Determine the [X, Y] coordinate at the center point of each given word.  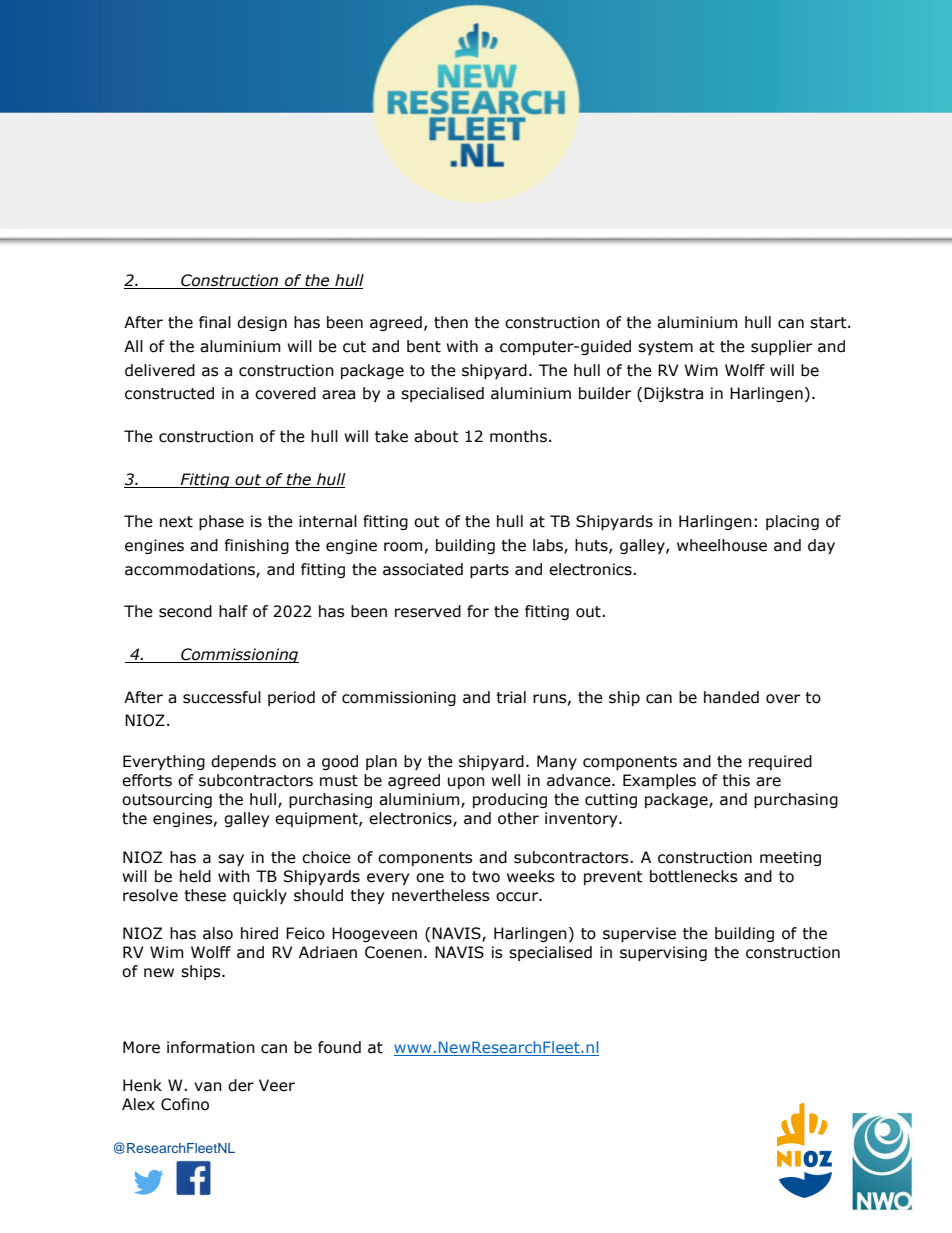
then [451, 322]
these [205, 895]
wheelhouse [722, 545]
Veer [277, 1085]
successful [222, 697]
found [339, 1047]
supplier [781, 347]
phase [221, 522]
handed [731, 697]
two [486, 877]
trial [511, 697]
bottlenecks [694, 876]
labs [549, 546]
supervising [663, 953]
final [215, 322]
